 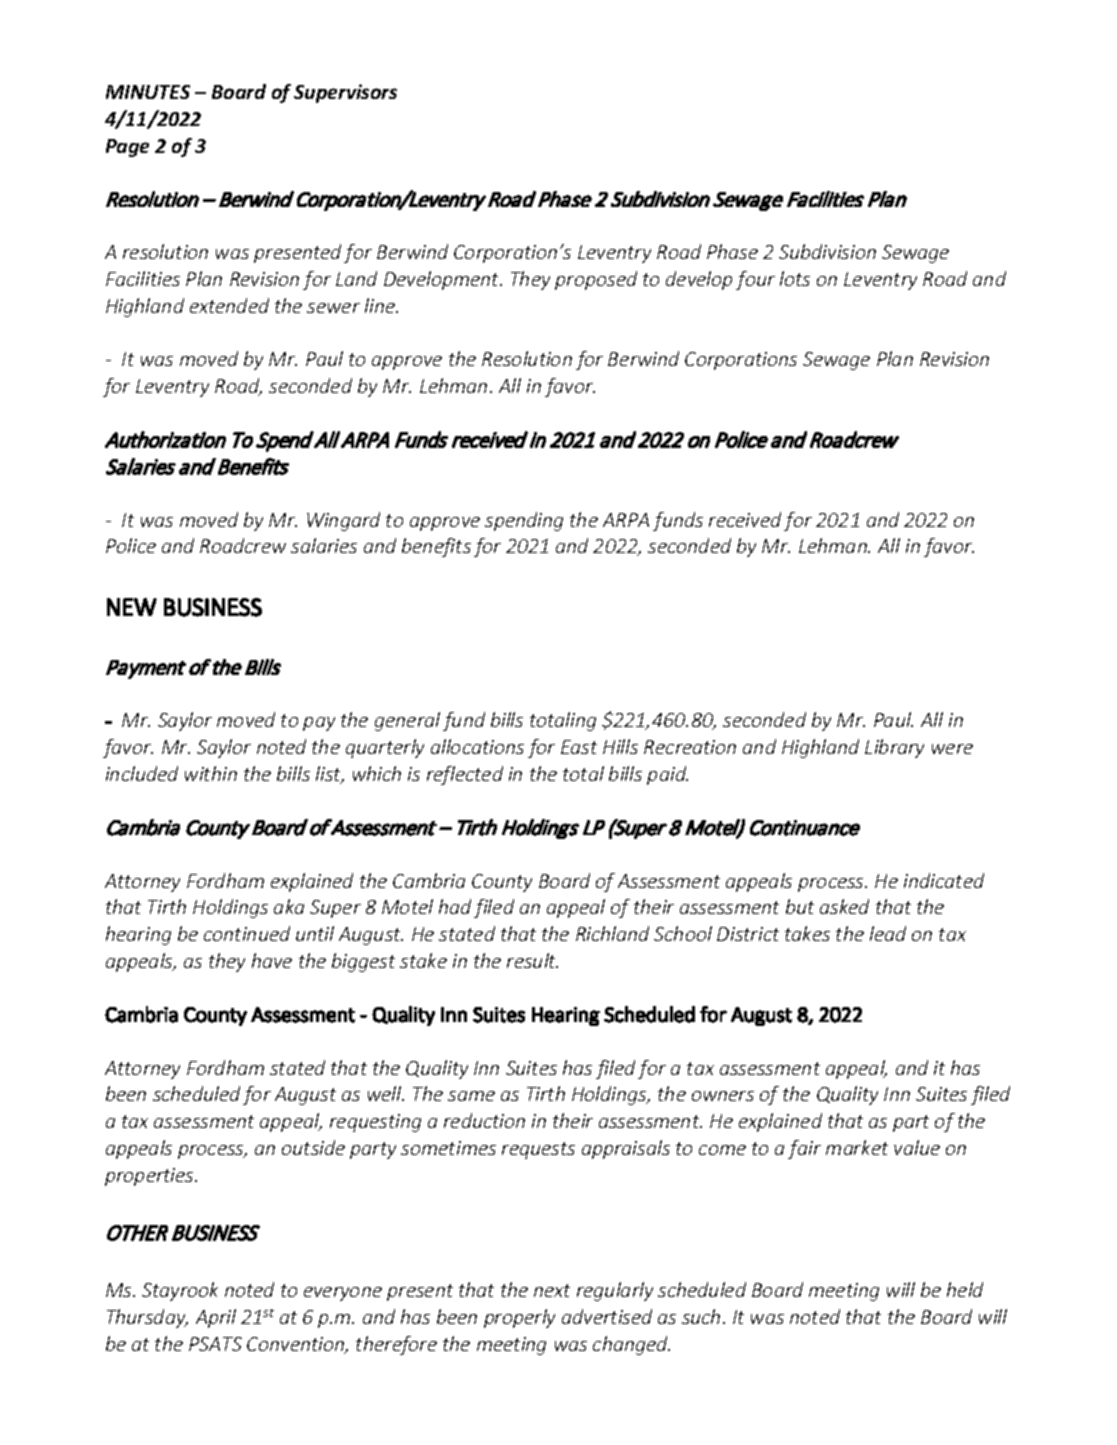 What do you see at coordinates (247, 933) in the screenshot?
I see `continued` at bounding box center [247, 933].
